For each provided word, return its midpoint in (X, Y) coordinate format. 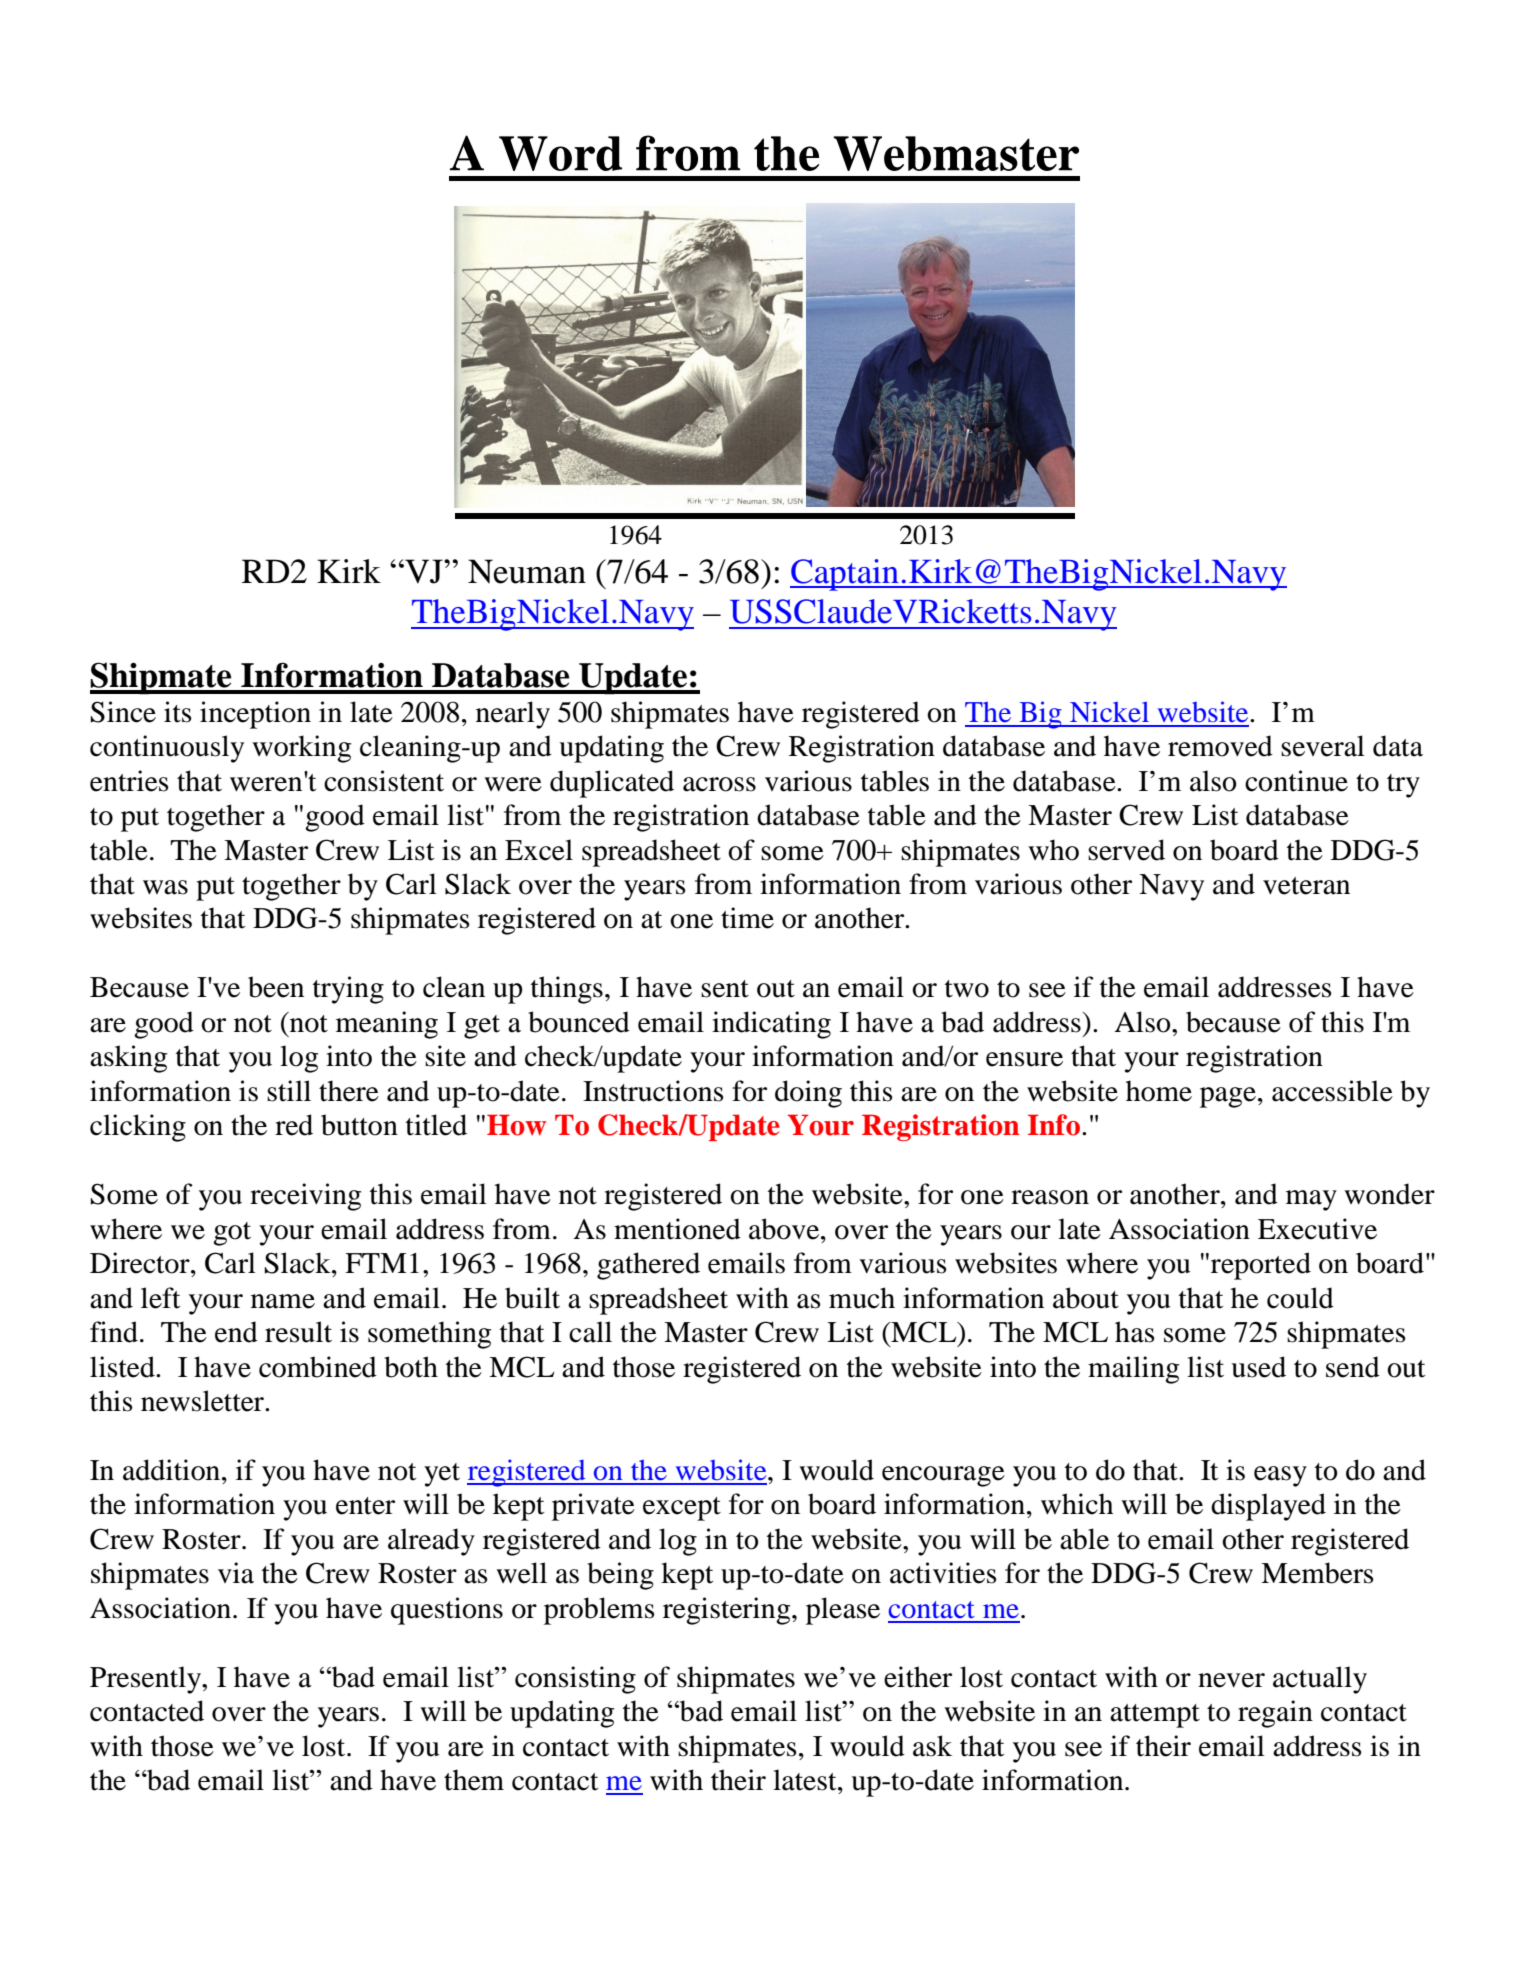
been (276, 987)
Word (560, 153)
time (747, 918)
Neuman (527, 571)
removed (1220, 746)
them (474, 1780)
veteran (1306, 886)
